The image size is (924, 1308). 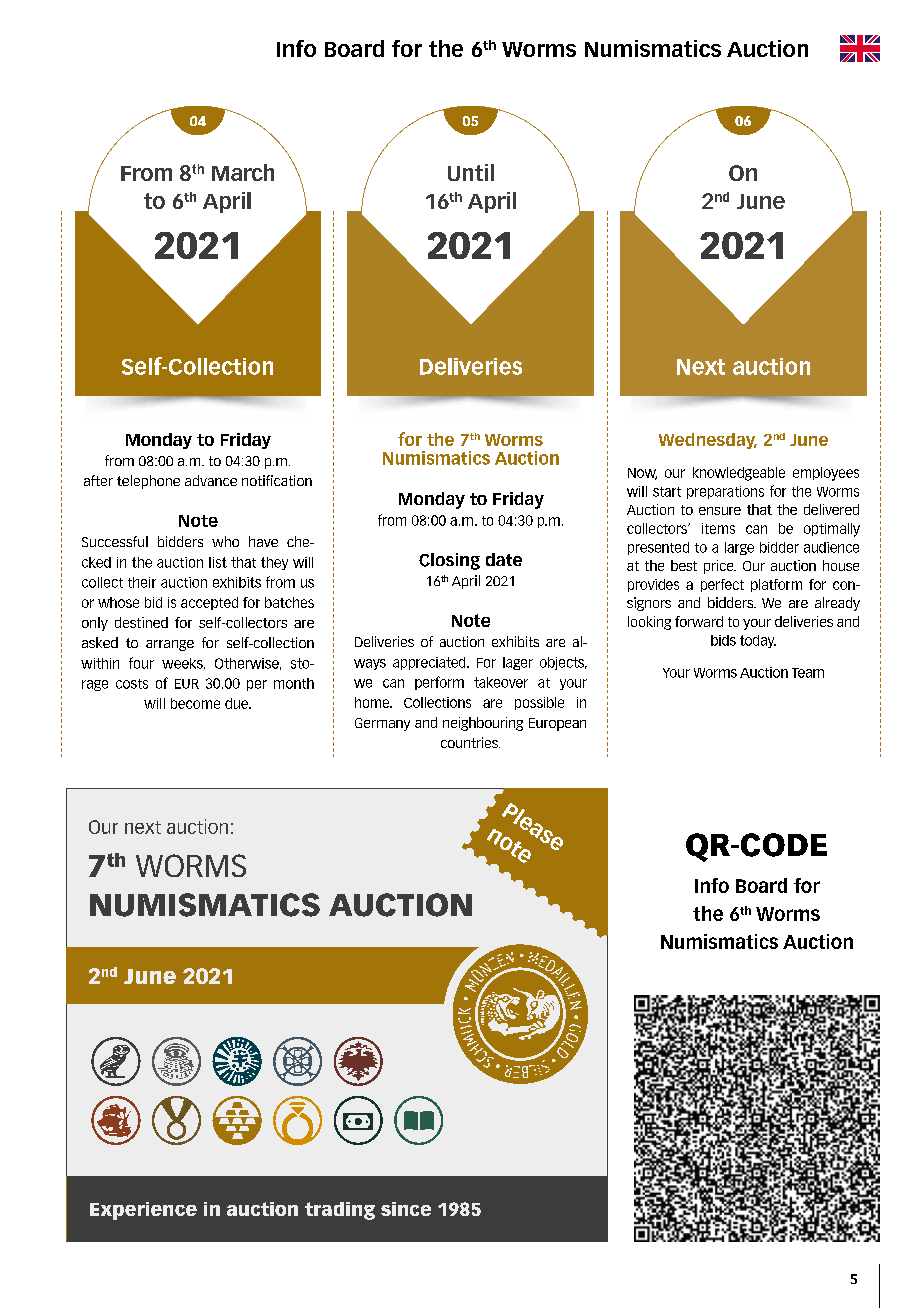 What do you see at coordinates (808, 673) in the document?
I see `Team` at bounding box center [808, 673].
